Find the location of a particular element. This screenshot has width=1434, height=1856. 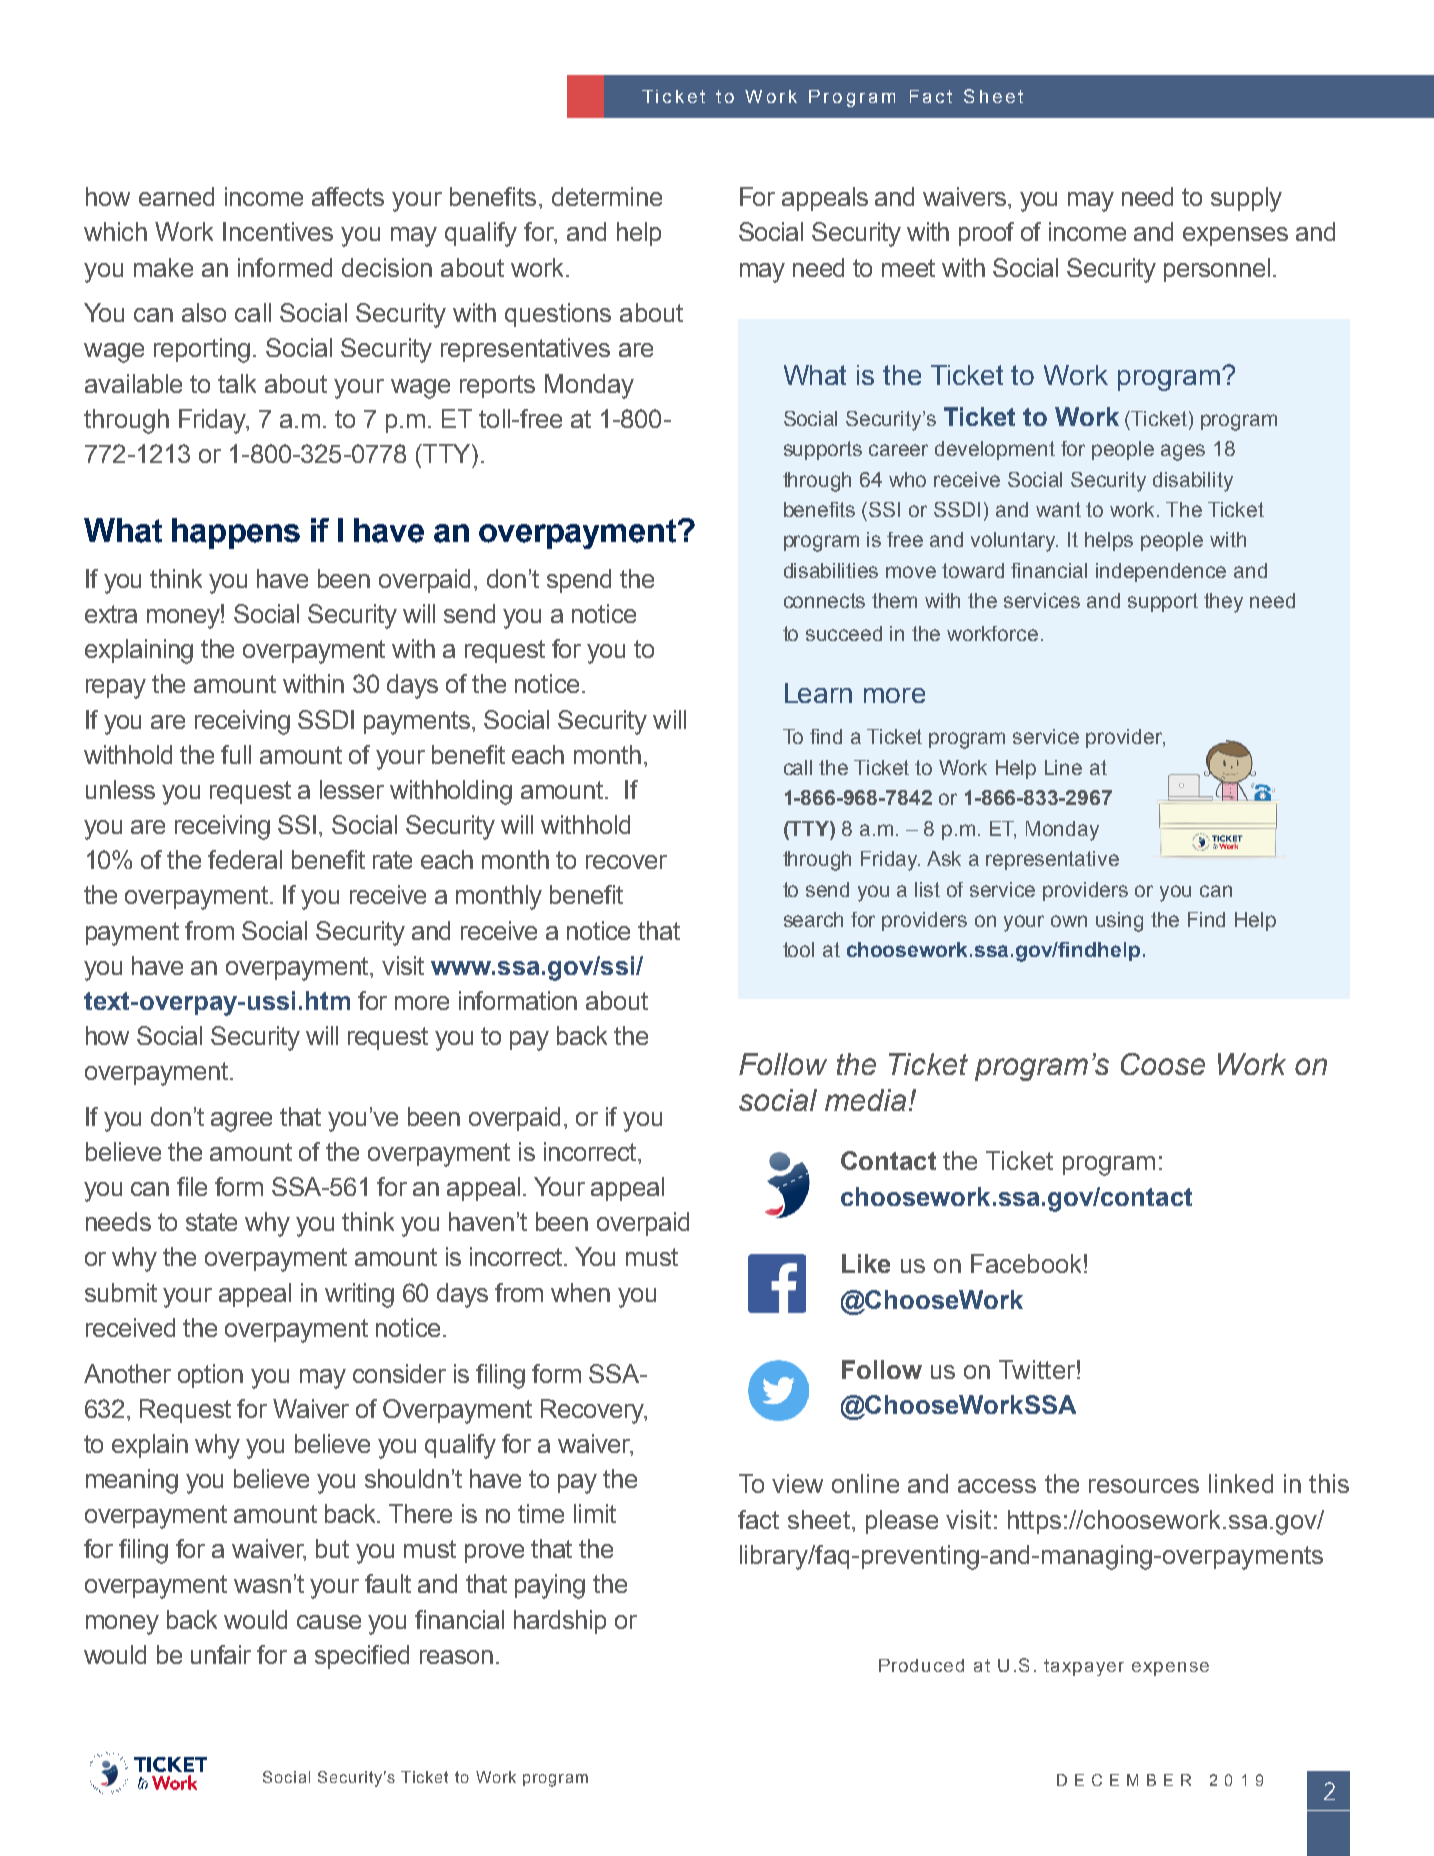

happens is located at coordinates (236, 533).
